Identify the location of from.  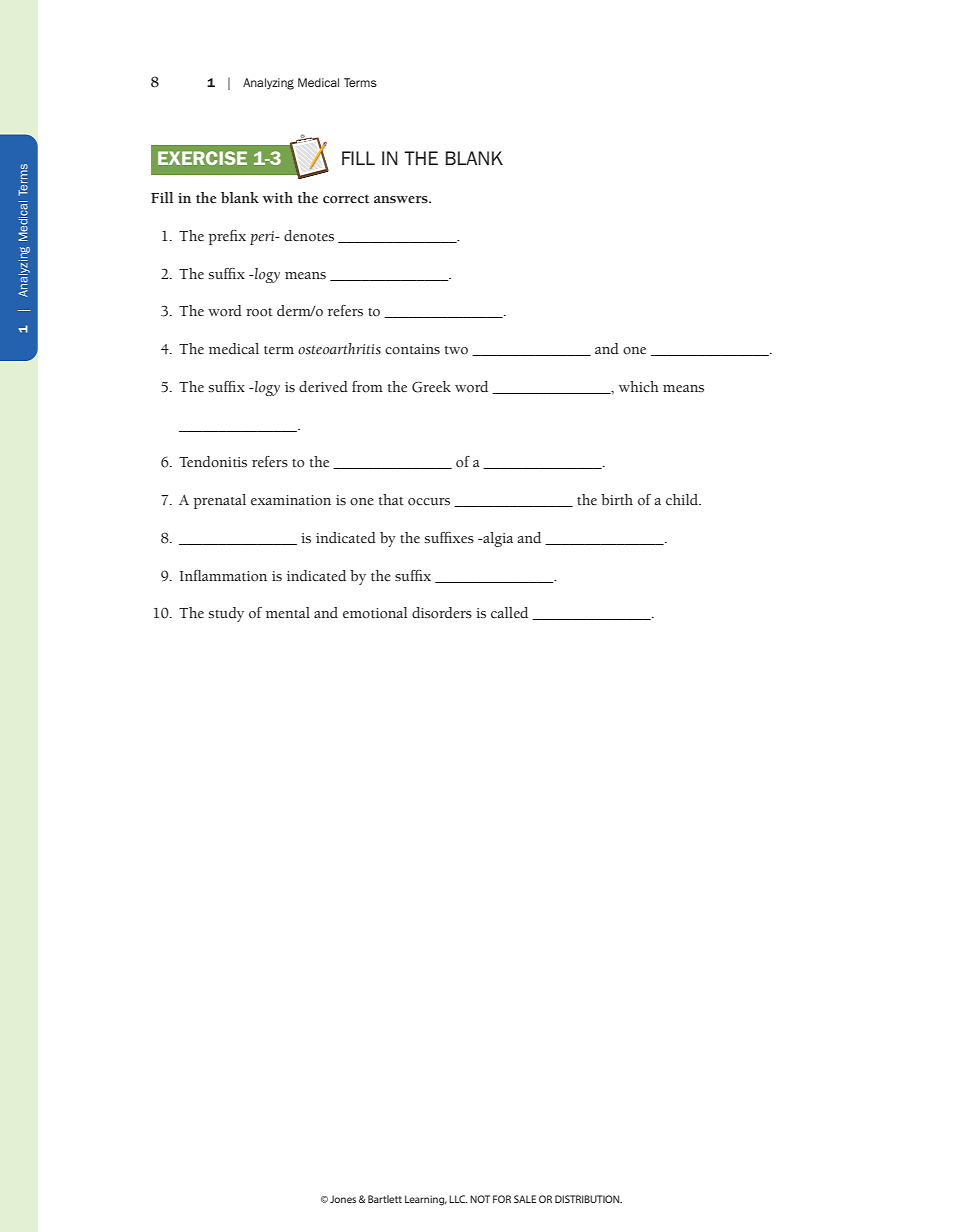
(367, 387).
